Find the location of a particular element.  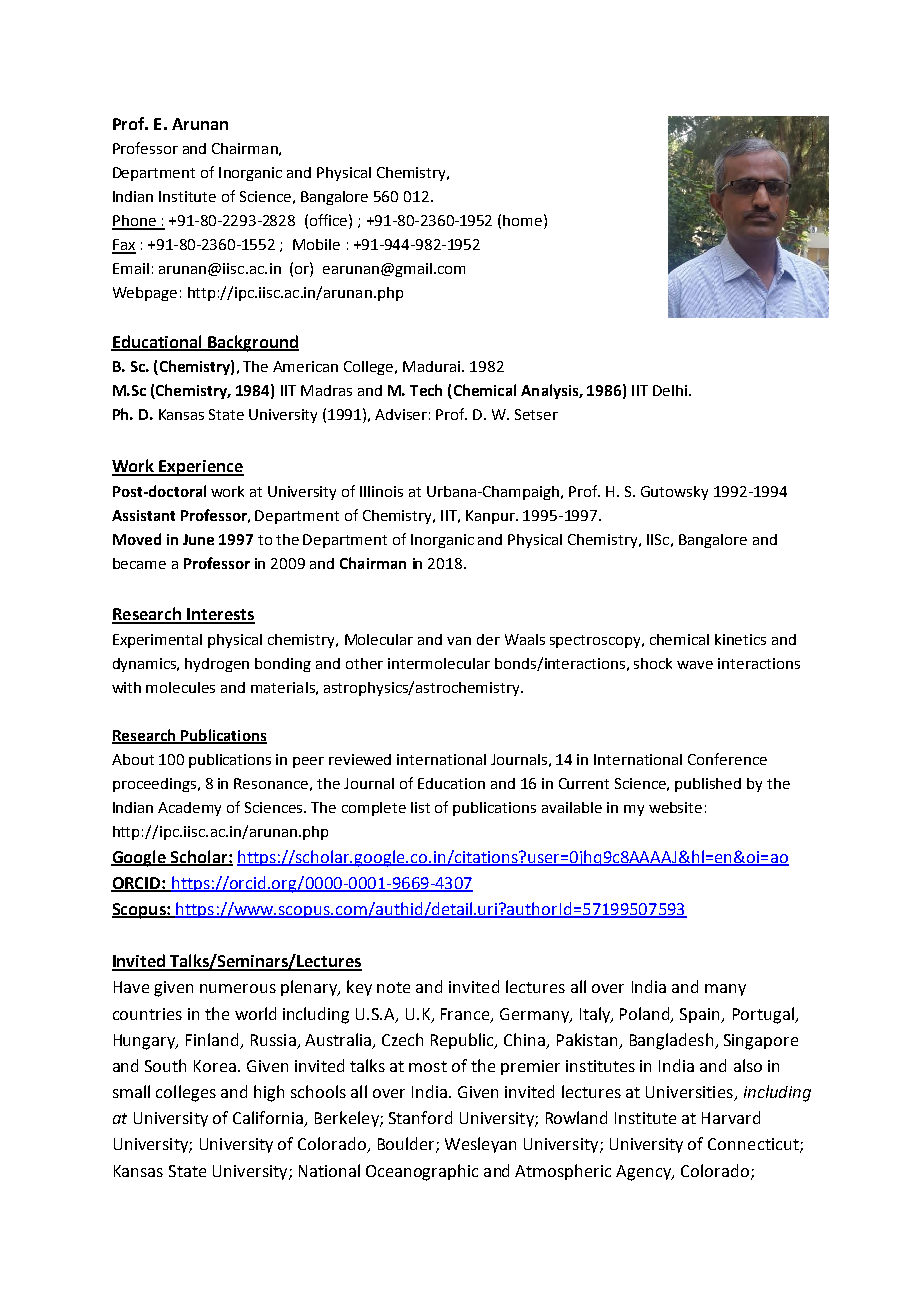

Spain is located at coordinates (701, 1015).
